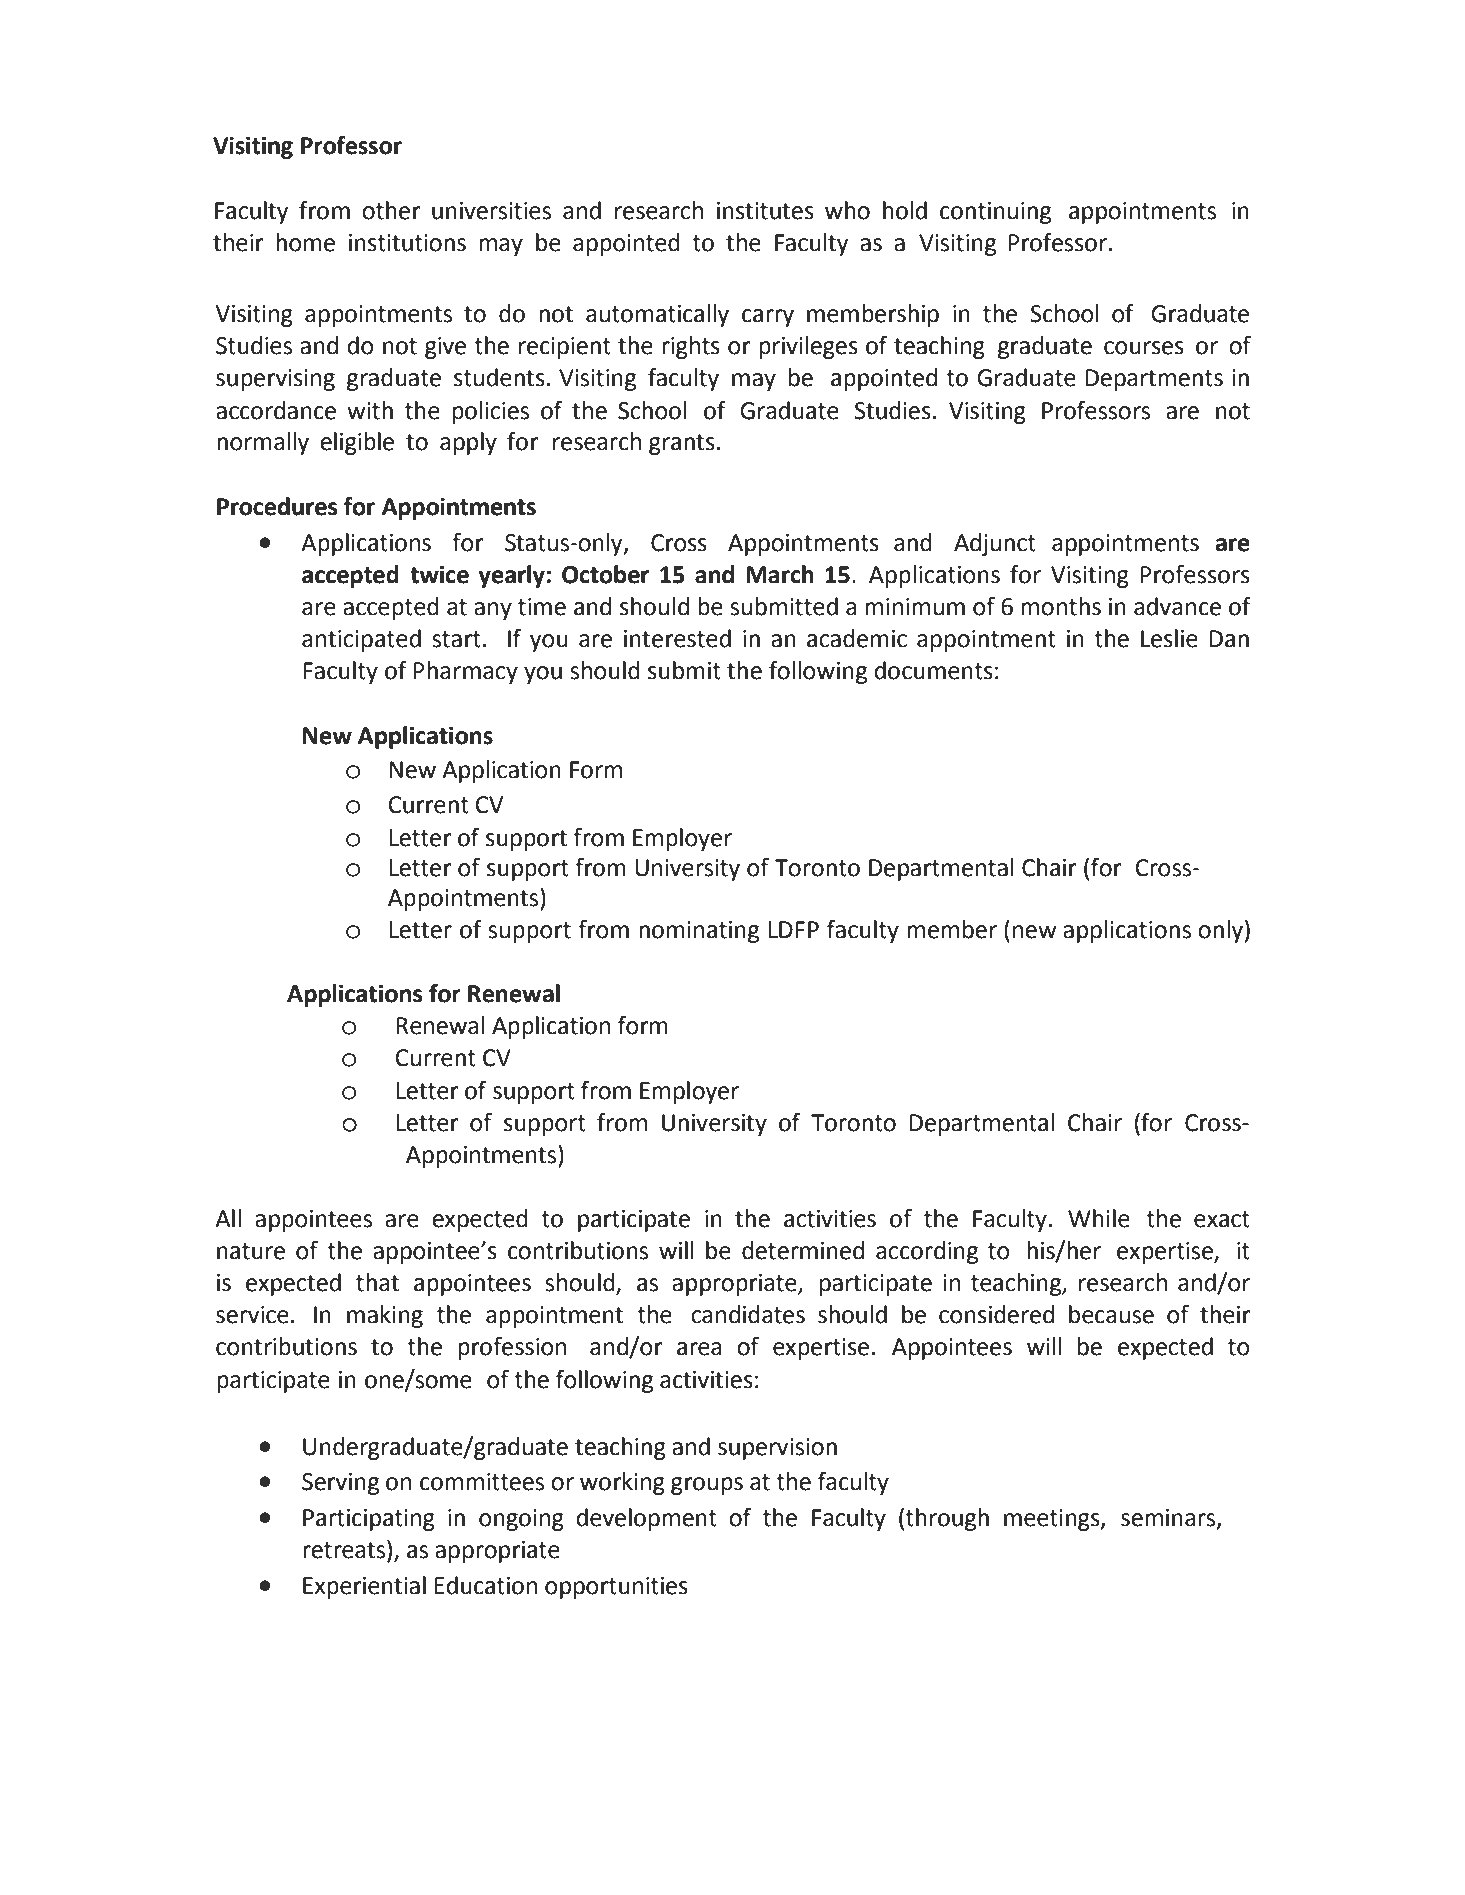  I want to click on anticipated, so click(361, 640).
